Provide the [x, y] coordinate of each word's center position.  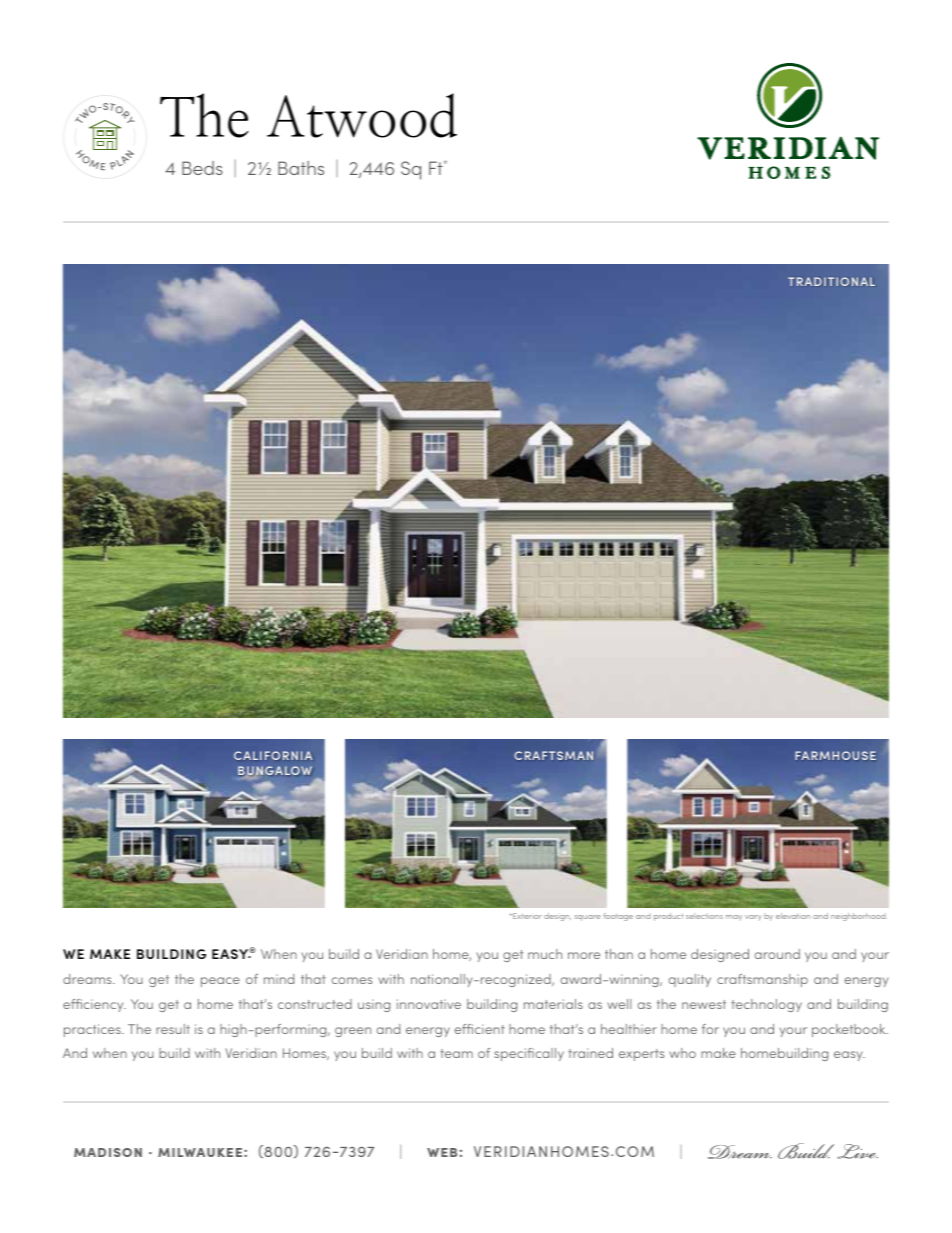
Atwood [362, 115]
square [587, 918]
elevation [793, 916]
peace [220, 982]
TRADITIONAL [831, 281]
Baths [301, 168]
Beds [202, 168]
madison [108, 1152]
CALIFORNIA [273, 755]
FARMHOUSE [835, 755]
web [442, 1152]
